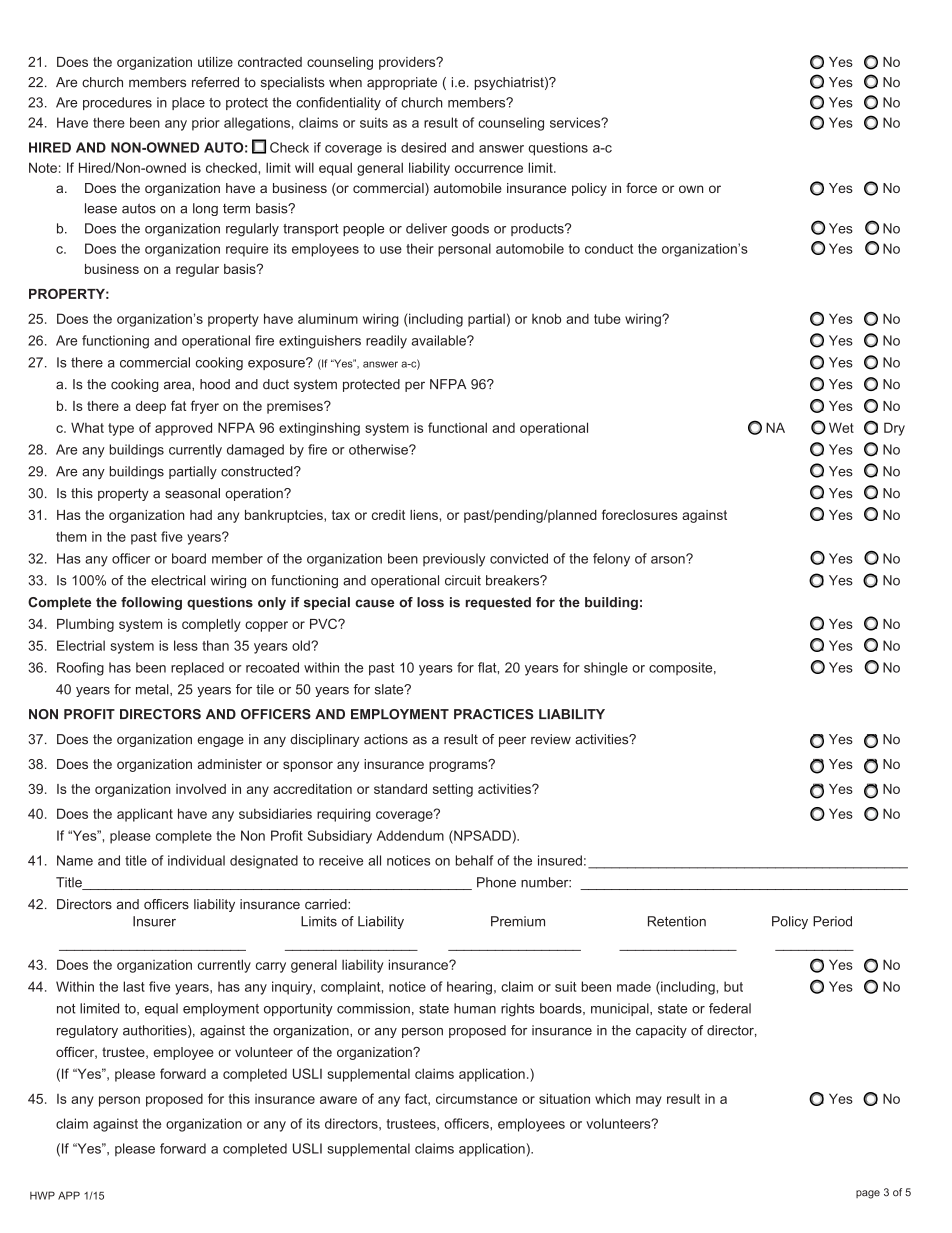 This screenshot has width=952, height=1233. I want to click on arson, so click(669, 559).
